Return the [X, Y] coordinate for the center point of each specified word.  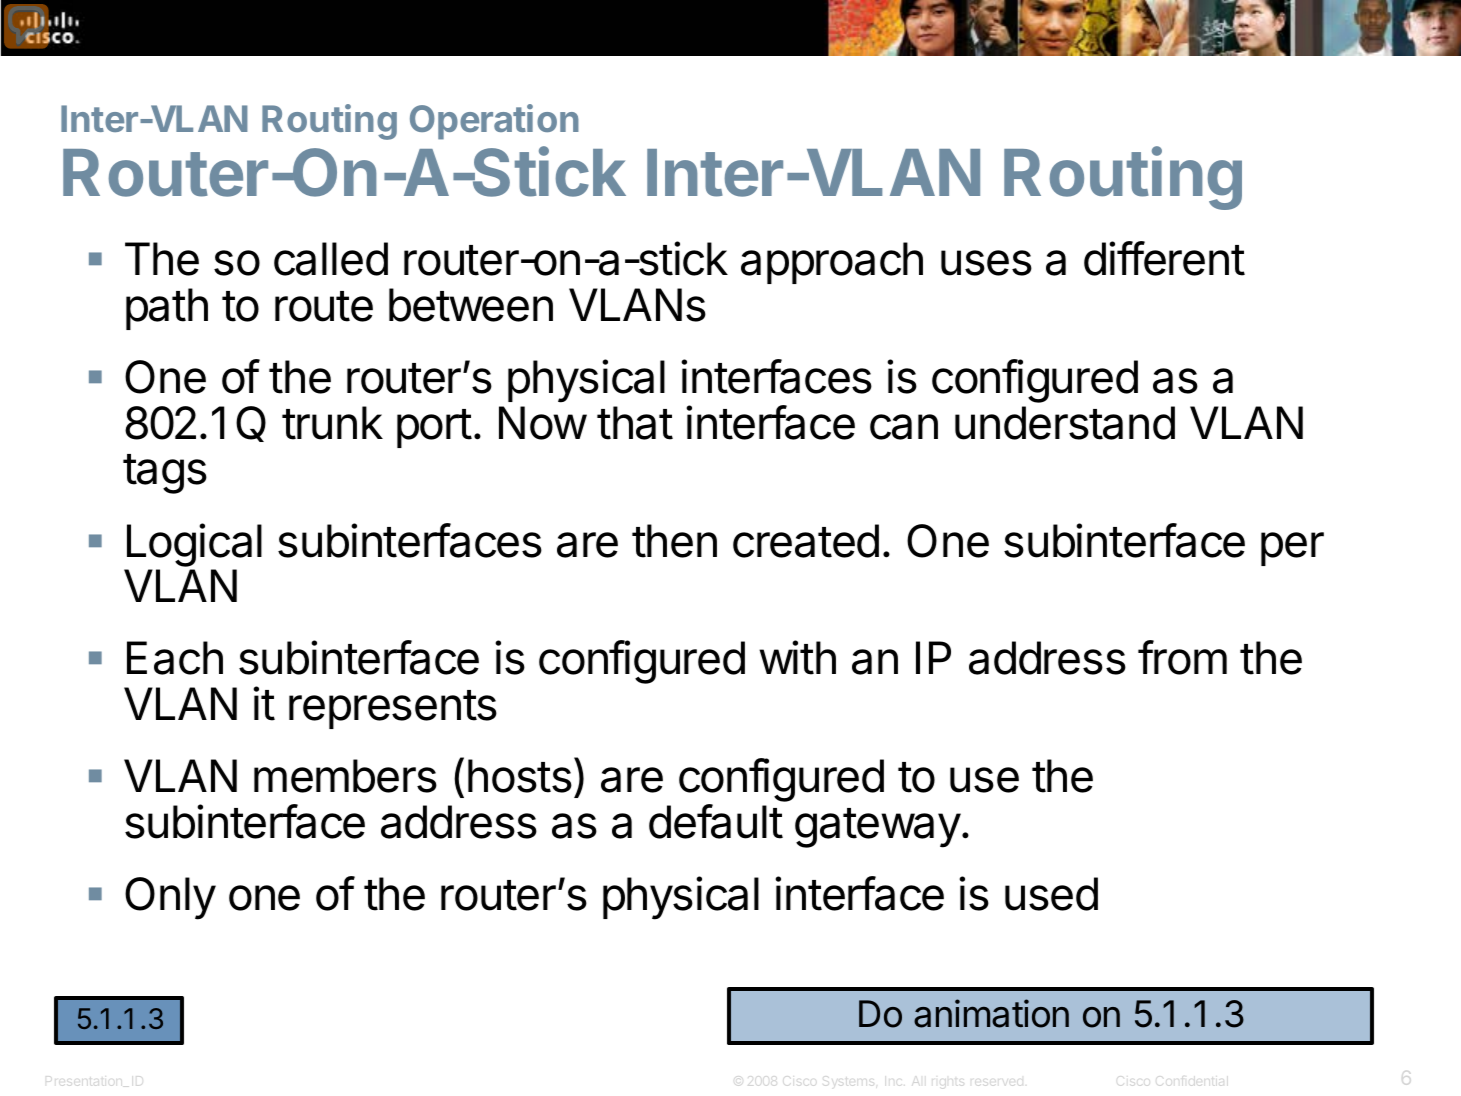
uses [986, 263]
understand [1065, 423]
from [1182, 657]
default [716, 821]
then [674, 541]
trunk [332, 423]
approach [832, 263]
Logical [194, 545]
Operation [494, 122]
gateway [878, 828]
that [635, 423]
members [345, 776]
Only [170, 898]
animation [991, 1013]
